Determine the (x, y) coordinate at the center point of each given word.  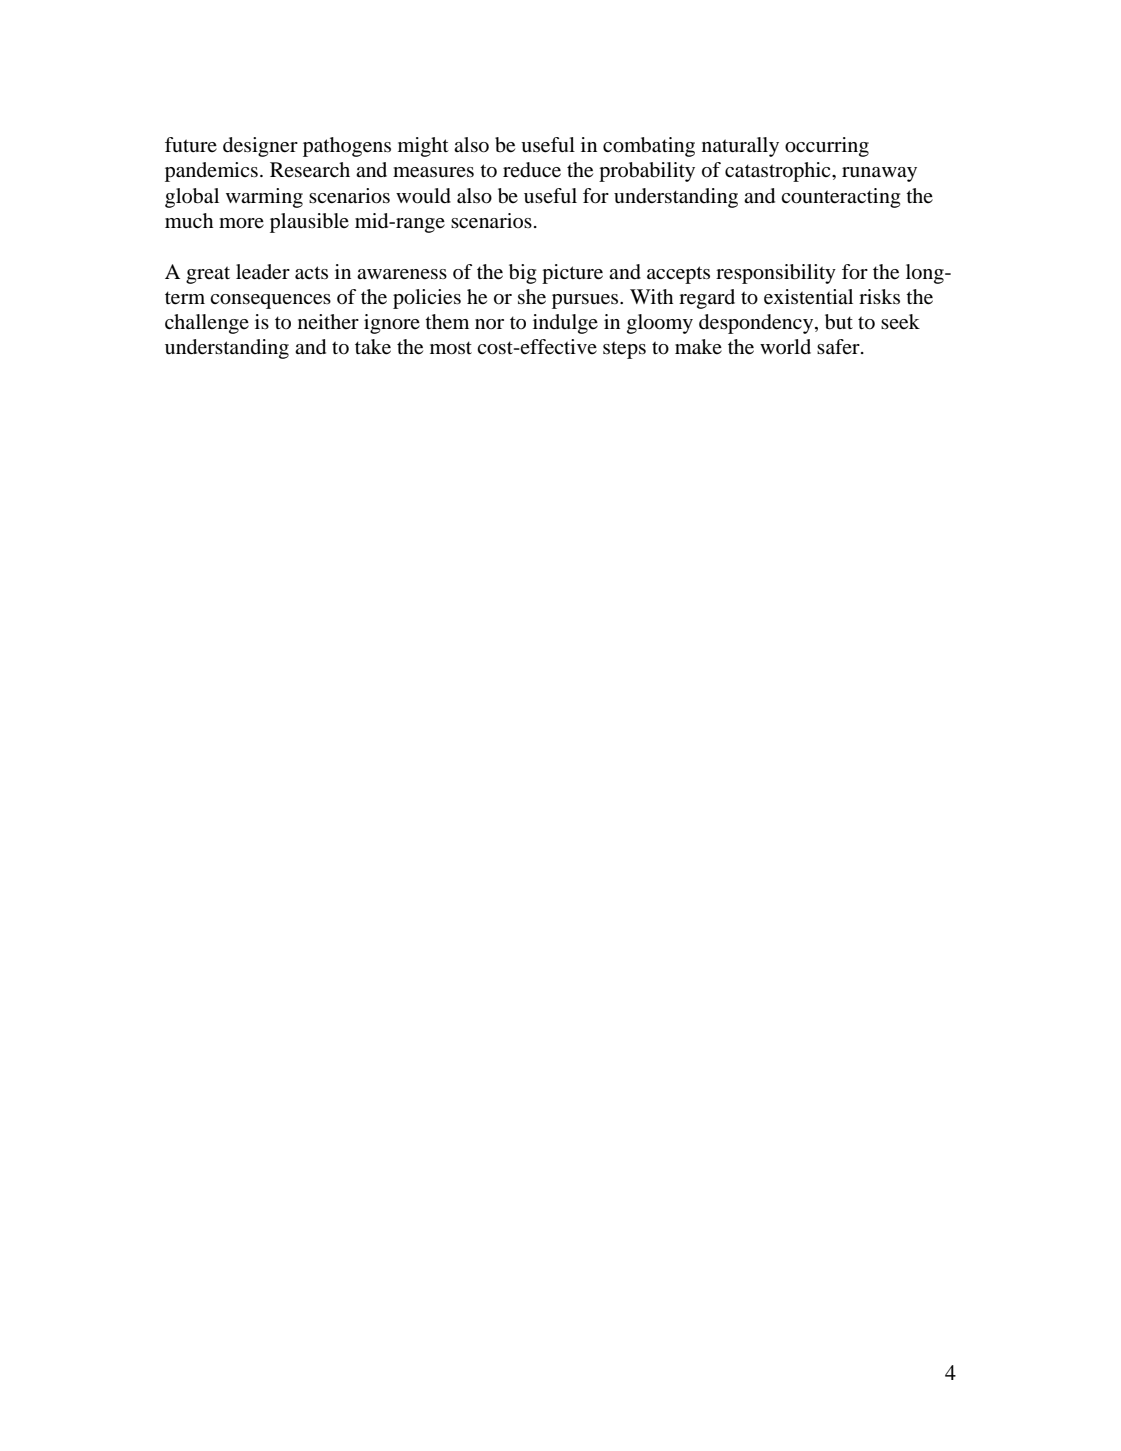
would (423, 196)
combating (649, 147)
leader (263, 272)
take (373, 347)
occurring (827, 147)
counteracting (840, 198)
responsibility (776, 274)
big (522, 274)
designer (260, 147)
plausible (309, 223)
